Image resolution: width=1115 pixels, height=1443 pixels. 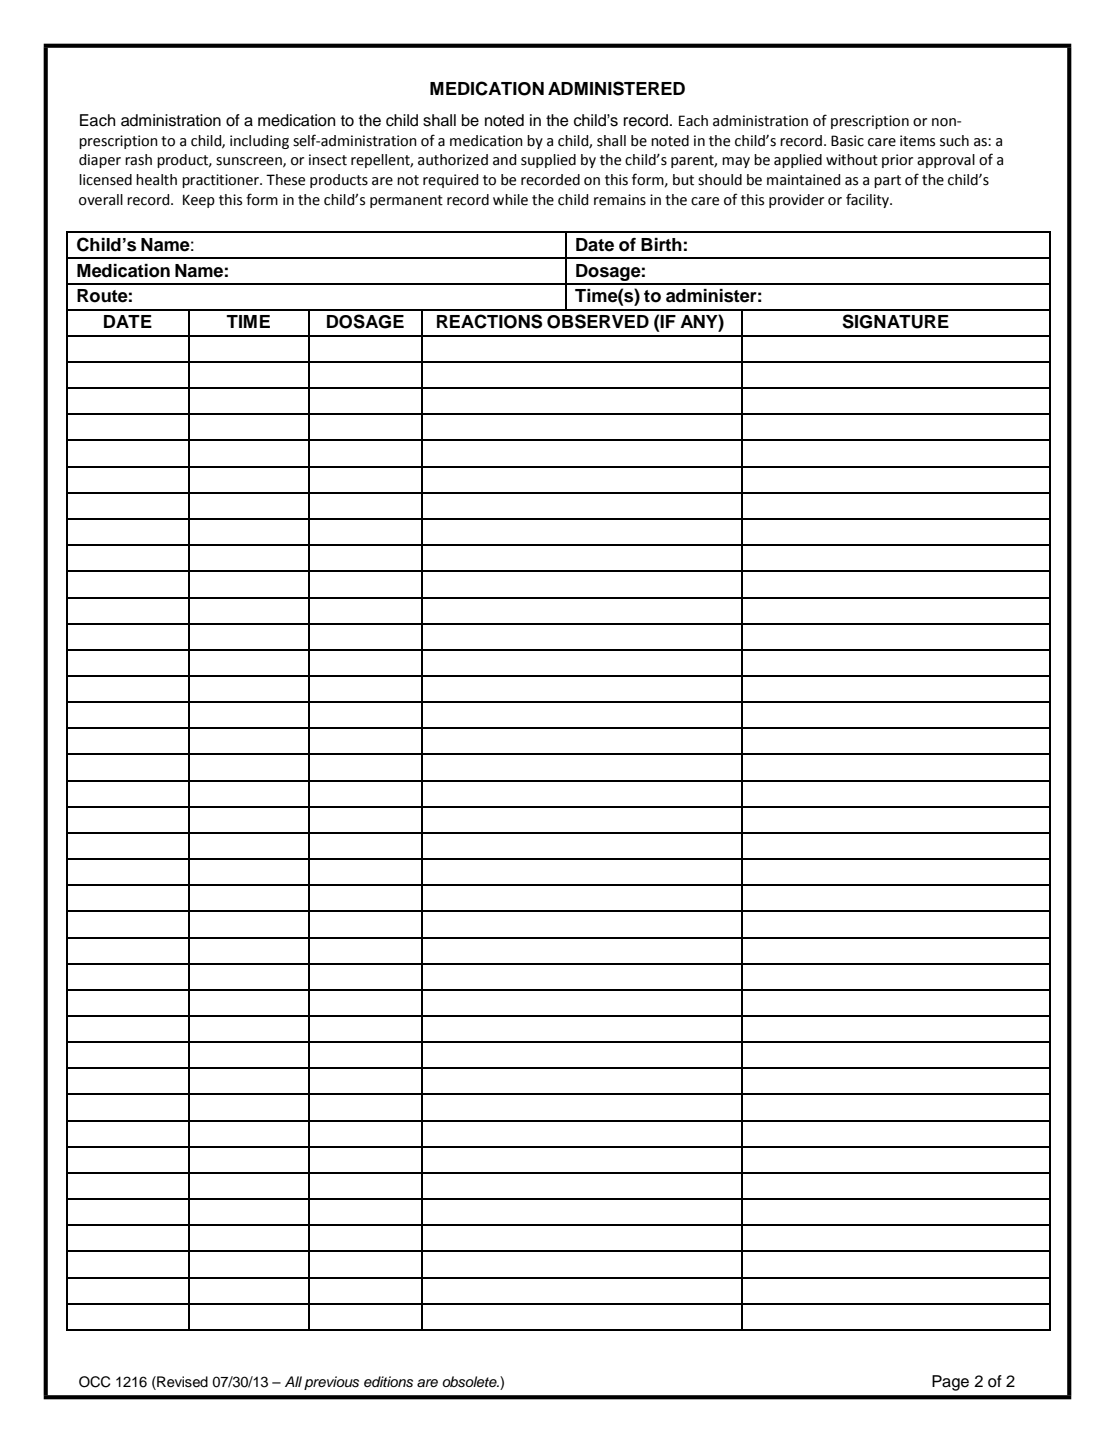 What do you see at coordinates (895, 321) in the page?
I see `SIGNATURE` at bounding box center [895, 321].
